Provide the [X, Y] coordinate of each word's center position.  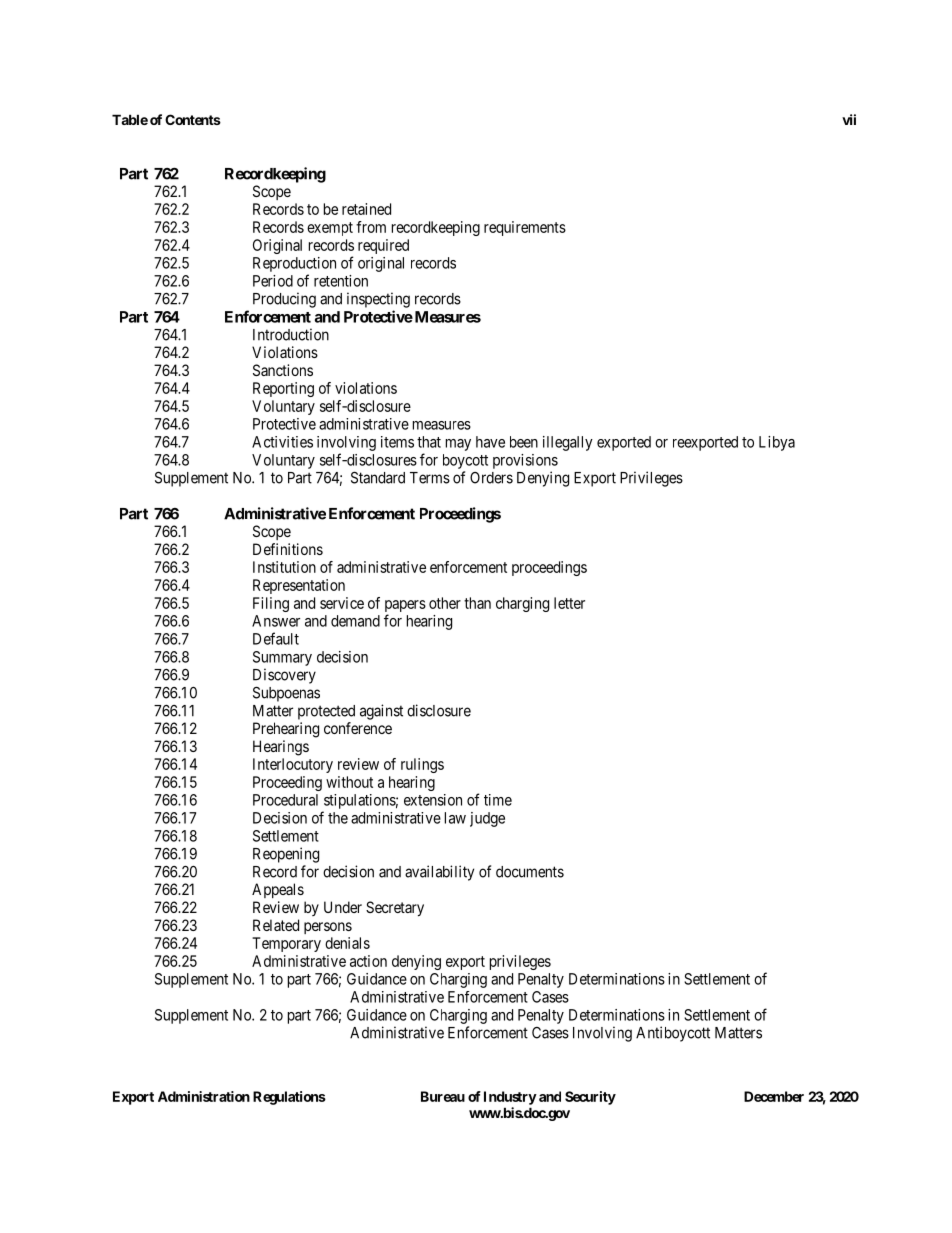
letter [569, 603]
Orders [491, 478]
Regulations [289, 1098]
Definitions [288, 549]
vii [849, 119]
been [524, 442]
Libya [777, 443]
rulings [422, 765]
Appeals [278, 890]
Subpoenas [286, 694]
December [774, 1096]
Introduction [291, 334]
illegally [568, 443]
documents [530, 872]
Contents [193, 119]
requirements [525, 228]
